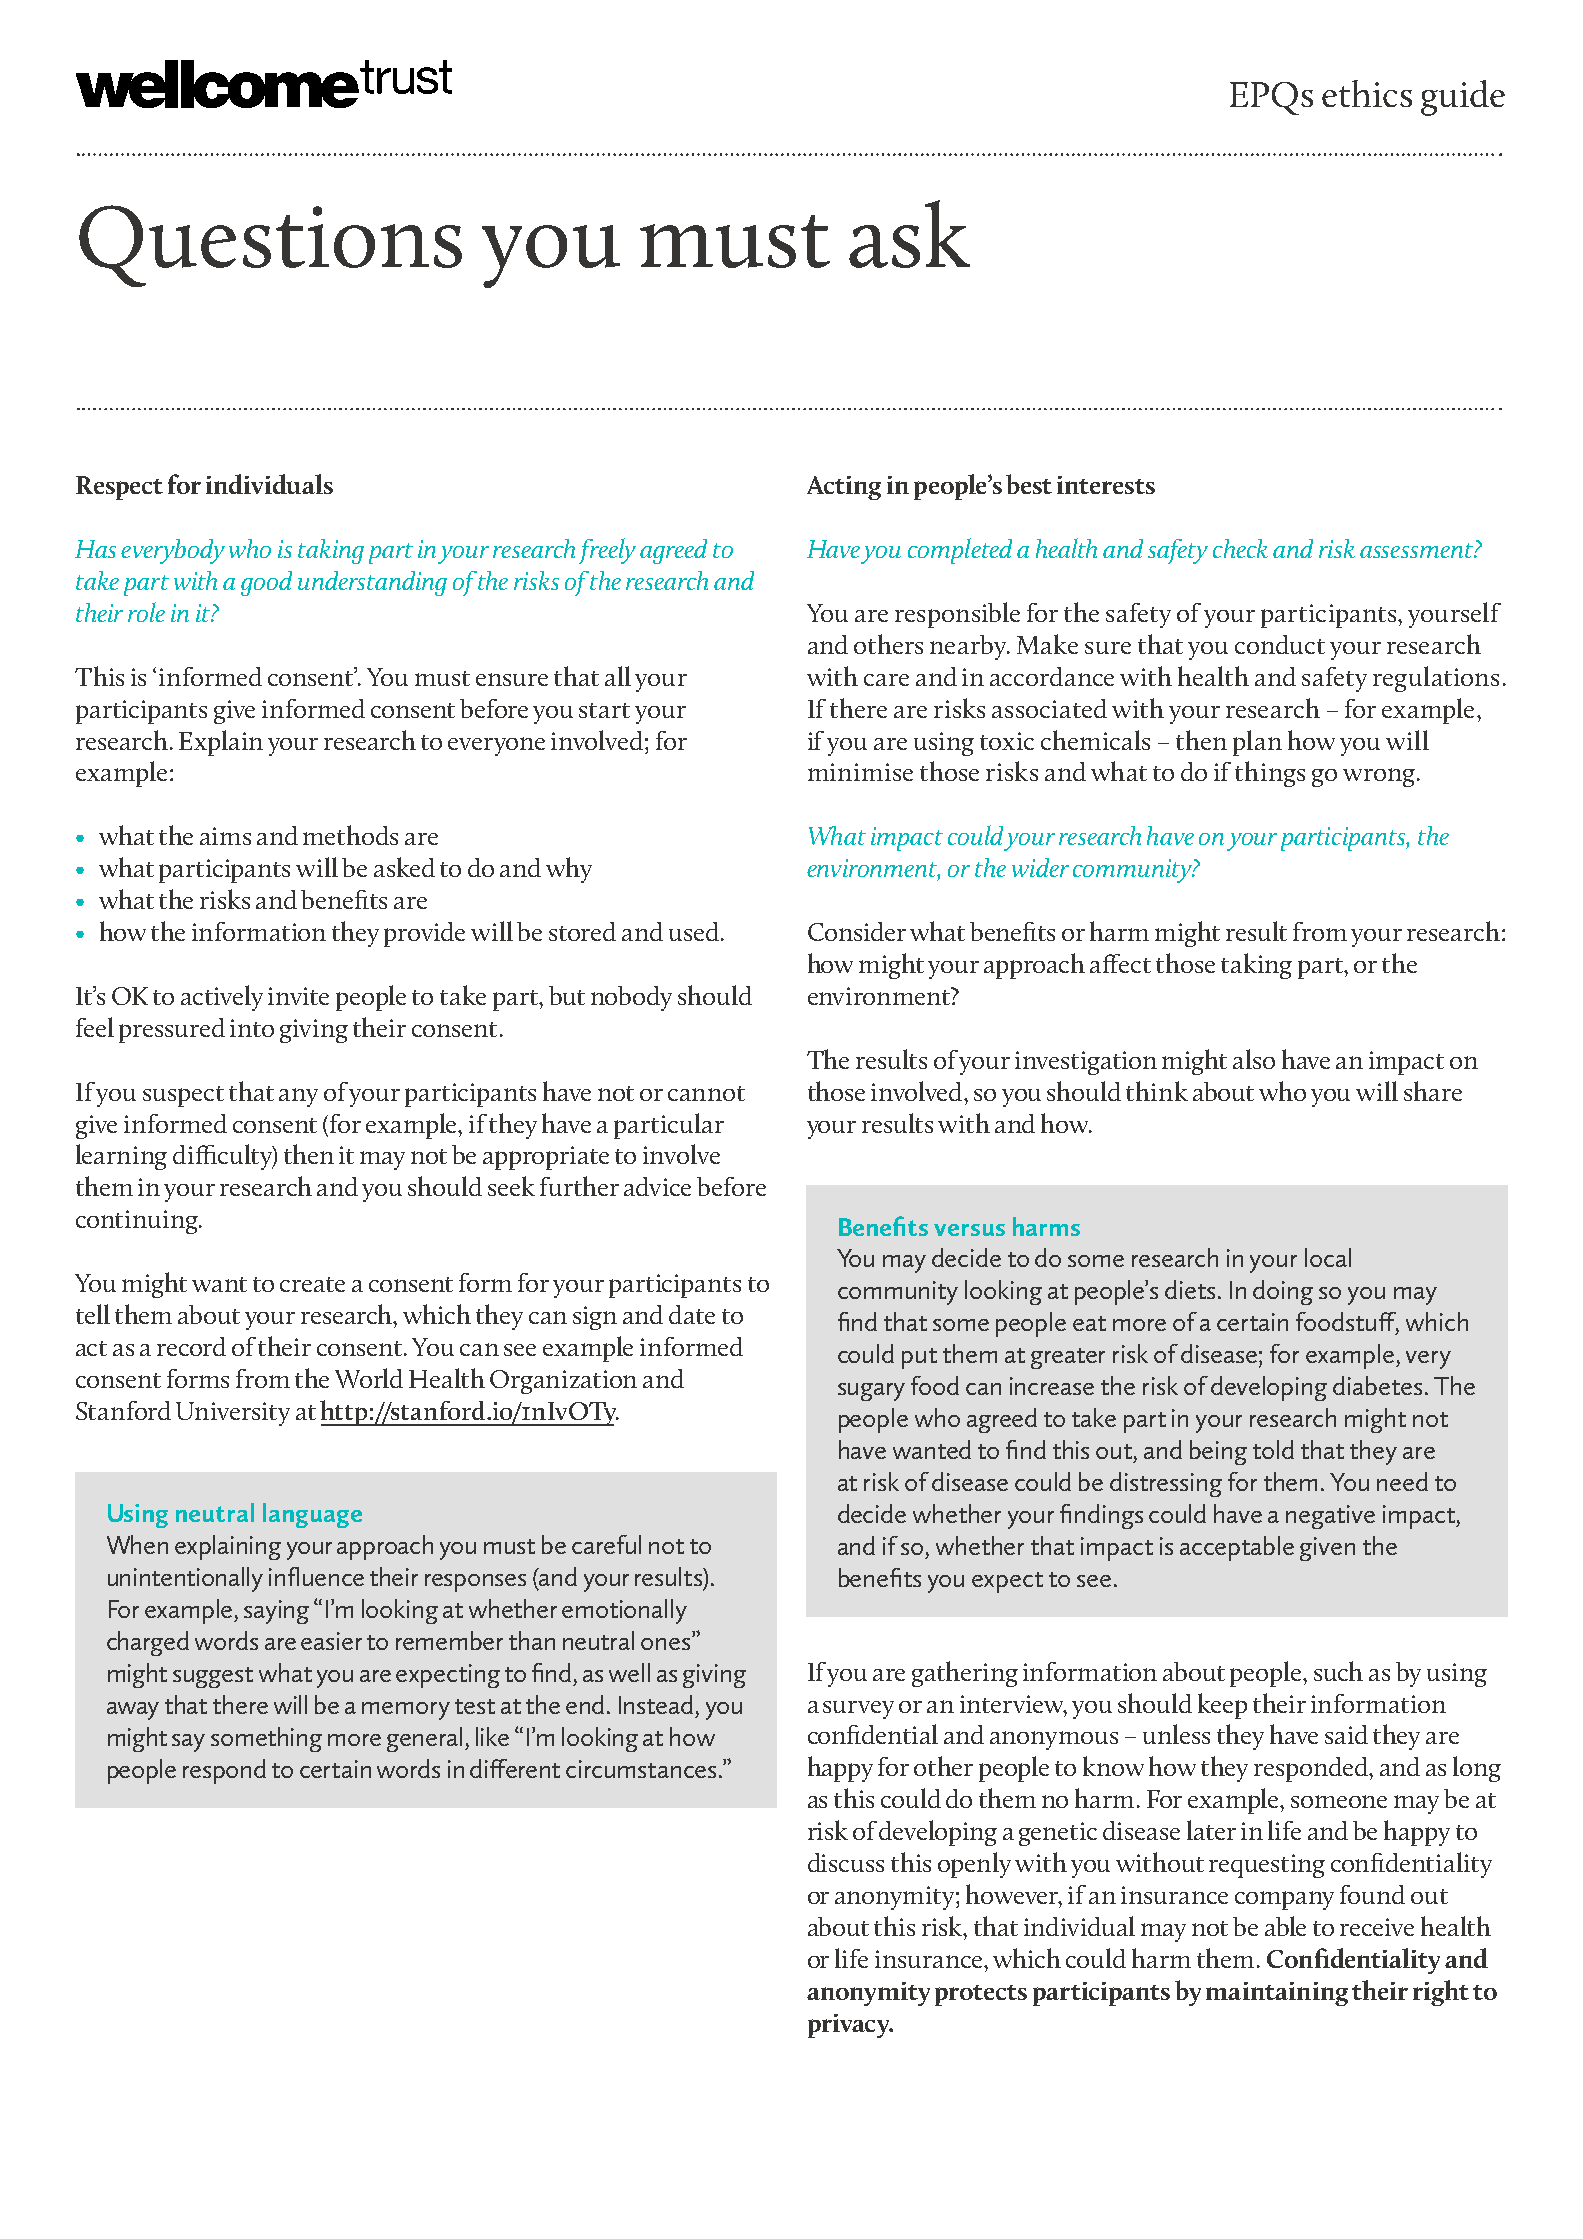  I want to click on Questions, so click(270, 246).
